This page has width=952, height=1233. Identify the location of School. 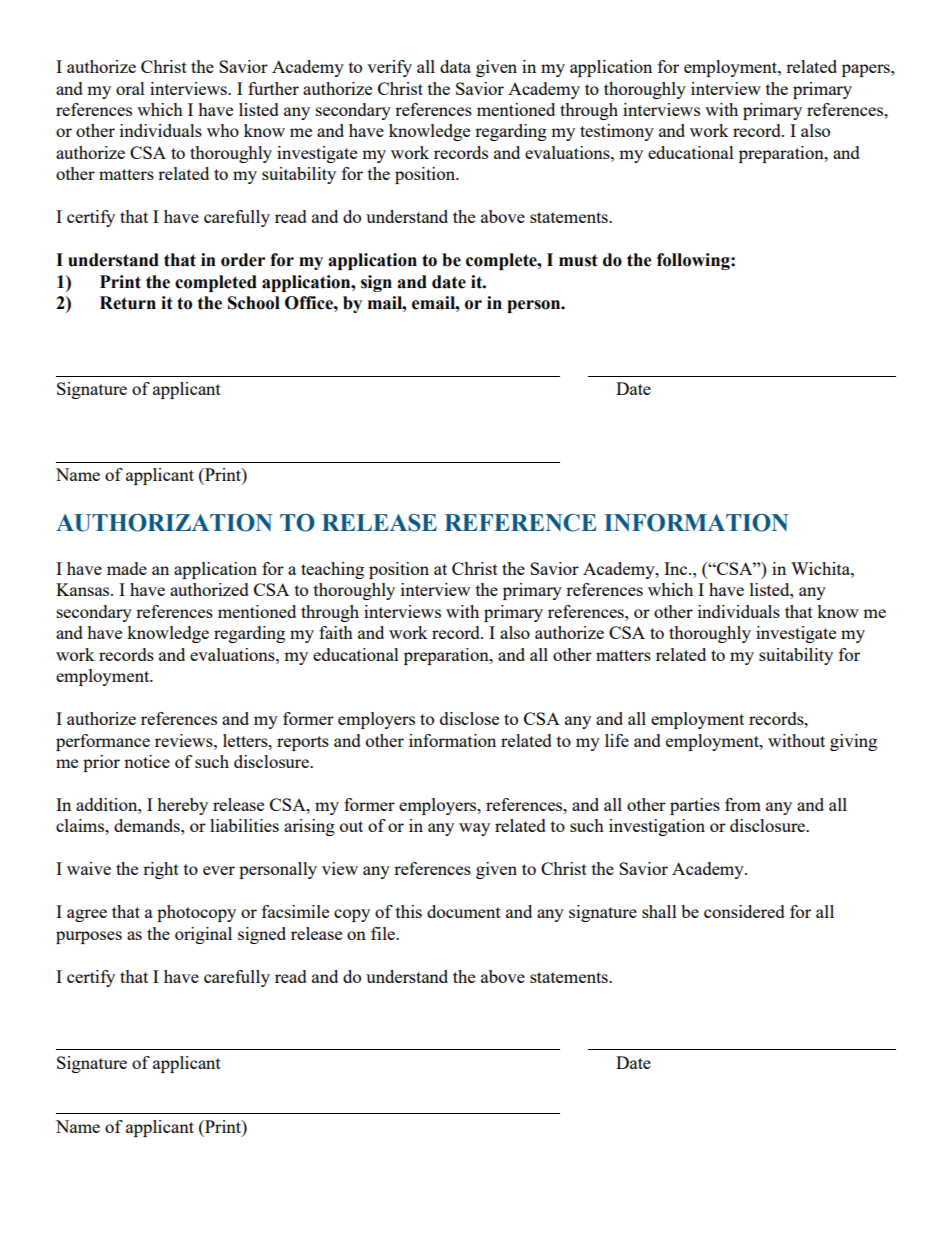
(254, 303).
